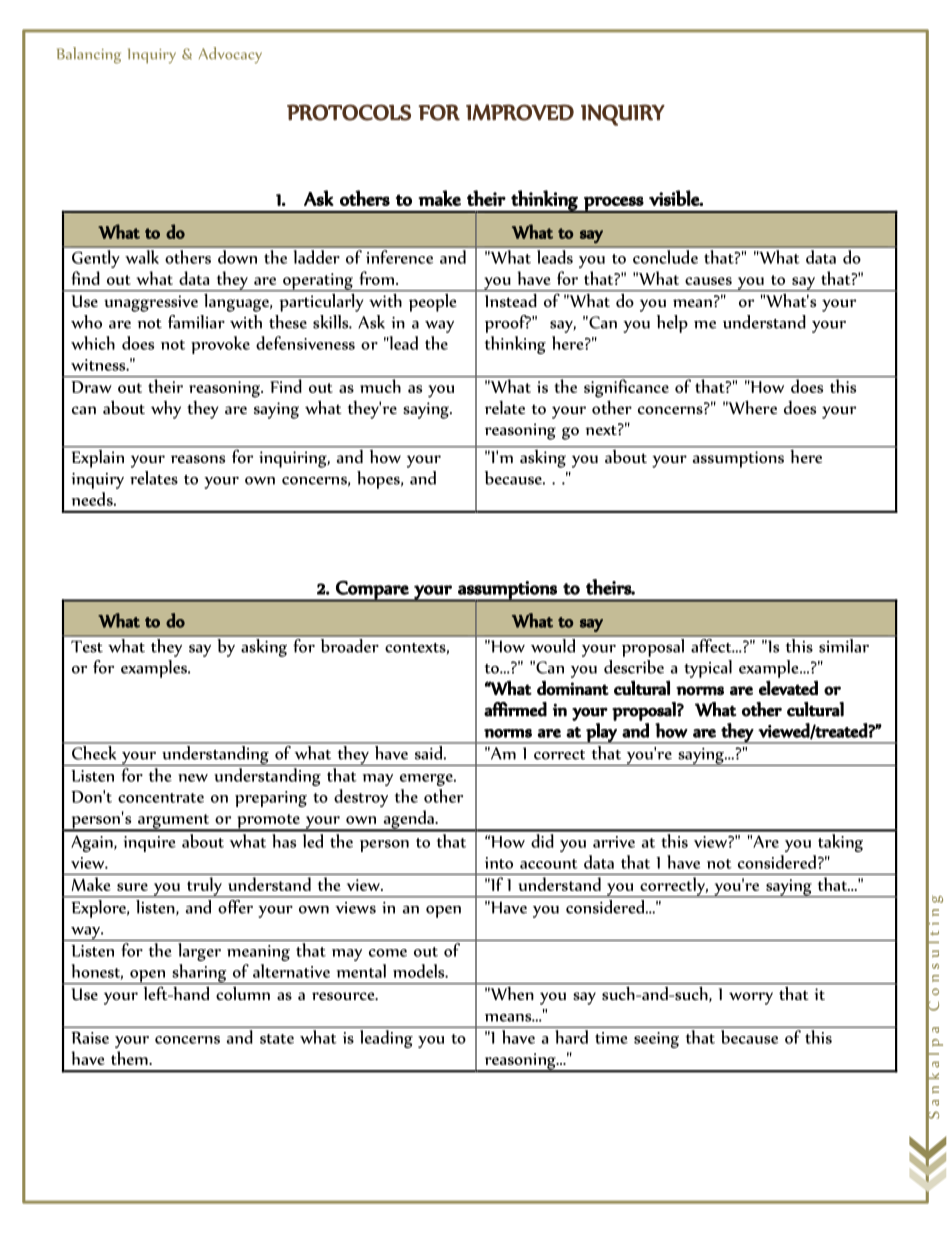 The image size is (952, 1233). Describe the element at coordinates (613, 205) in the document. I see `process` at that location.
